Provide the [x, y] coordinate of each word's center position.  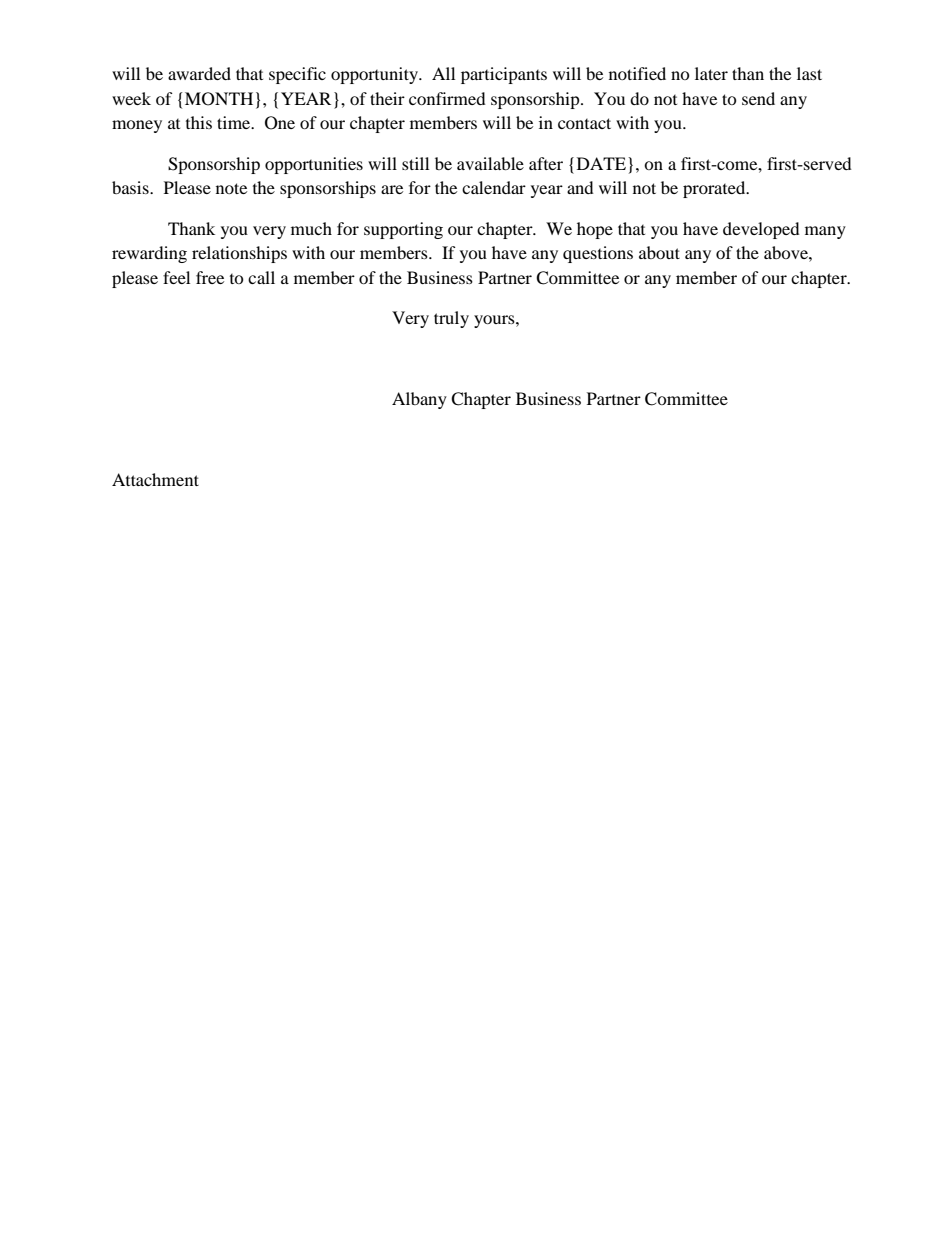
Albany [419, 400]
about [659, 252]
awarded [199, 73]
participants [504, 75]
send [758, 98]
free [210, 277]
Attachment [155, 479]
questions [598, 254]
